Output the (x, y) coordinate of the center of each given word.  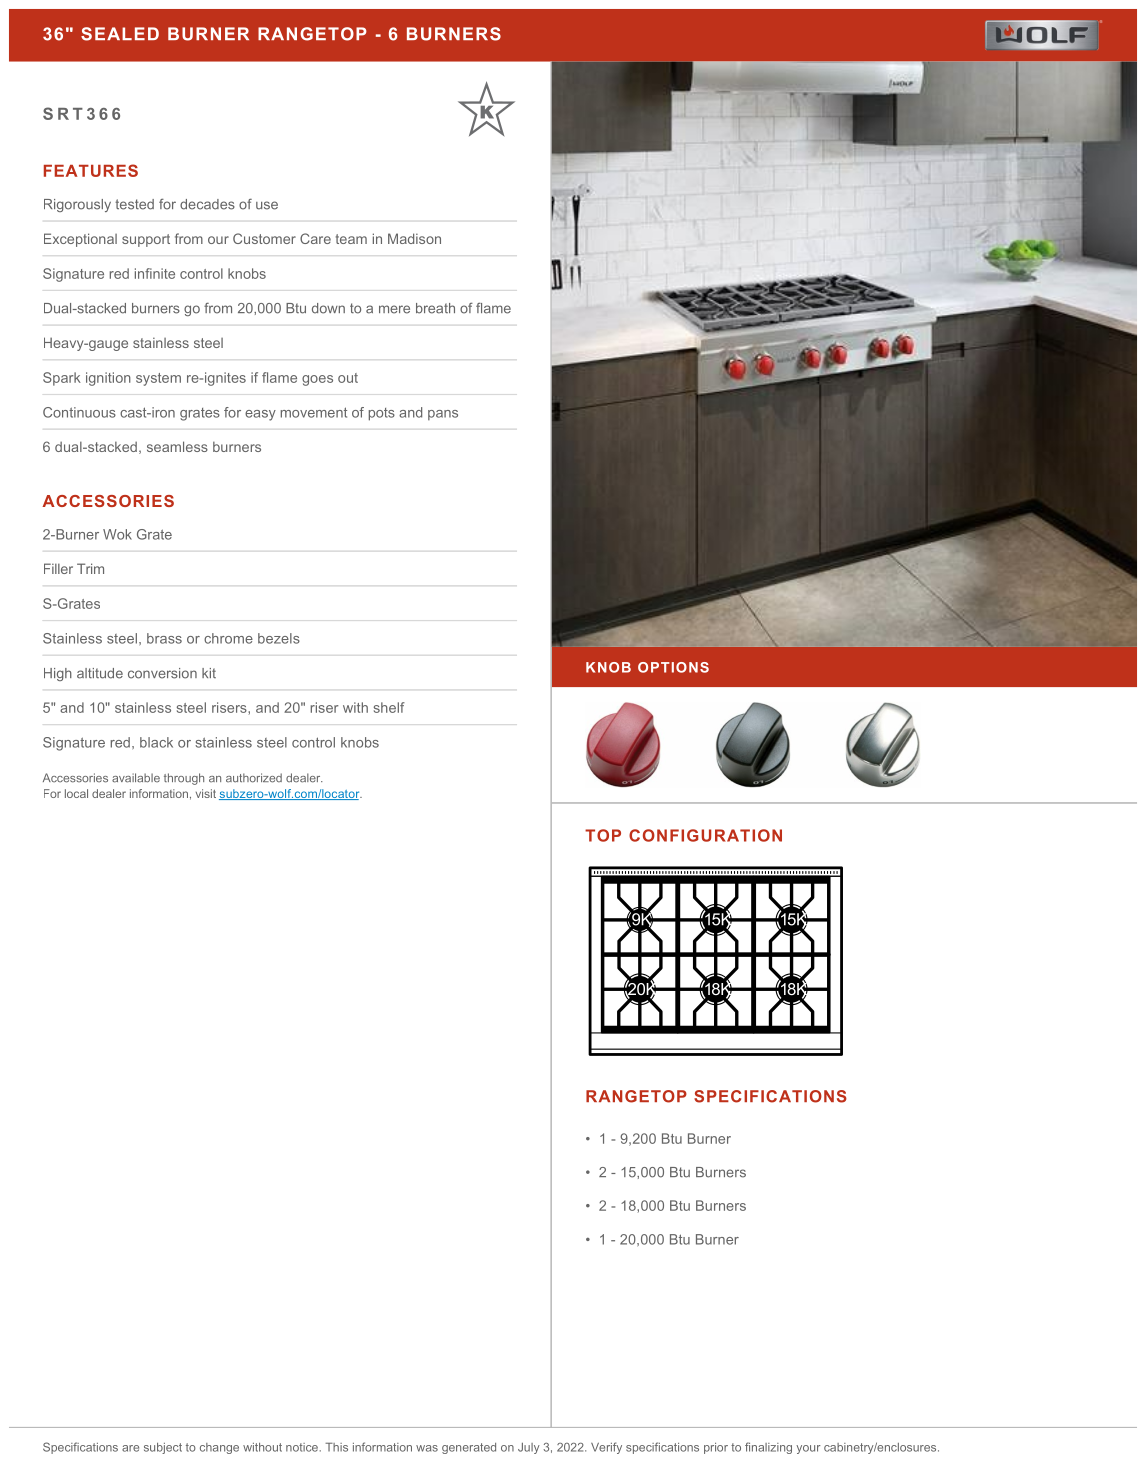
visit (206, 793)
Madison (414, 238)
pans (443, 415)
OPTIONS (673, 667)
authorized (254, 778)
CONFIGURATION (705, 835)
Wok (117, 534)
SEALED (120, 34)
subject (163, 1448)
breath (435, 308)
